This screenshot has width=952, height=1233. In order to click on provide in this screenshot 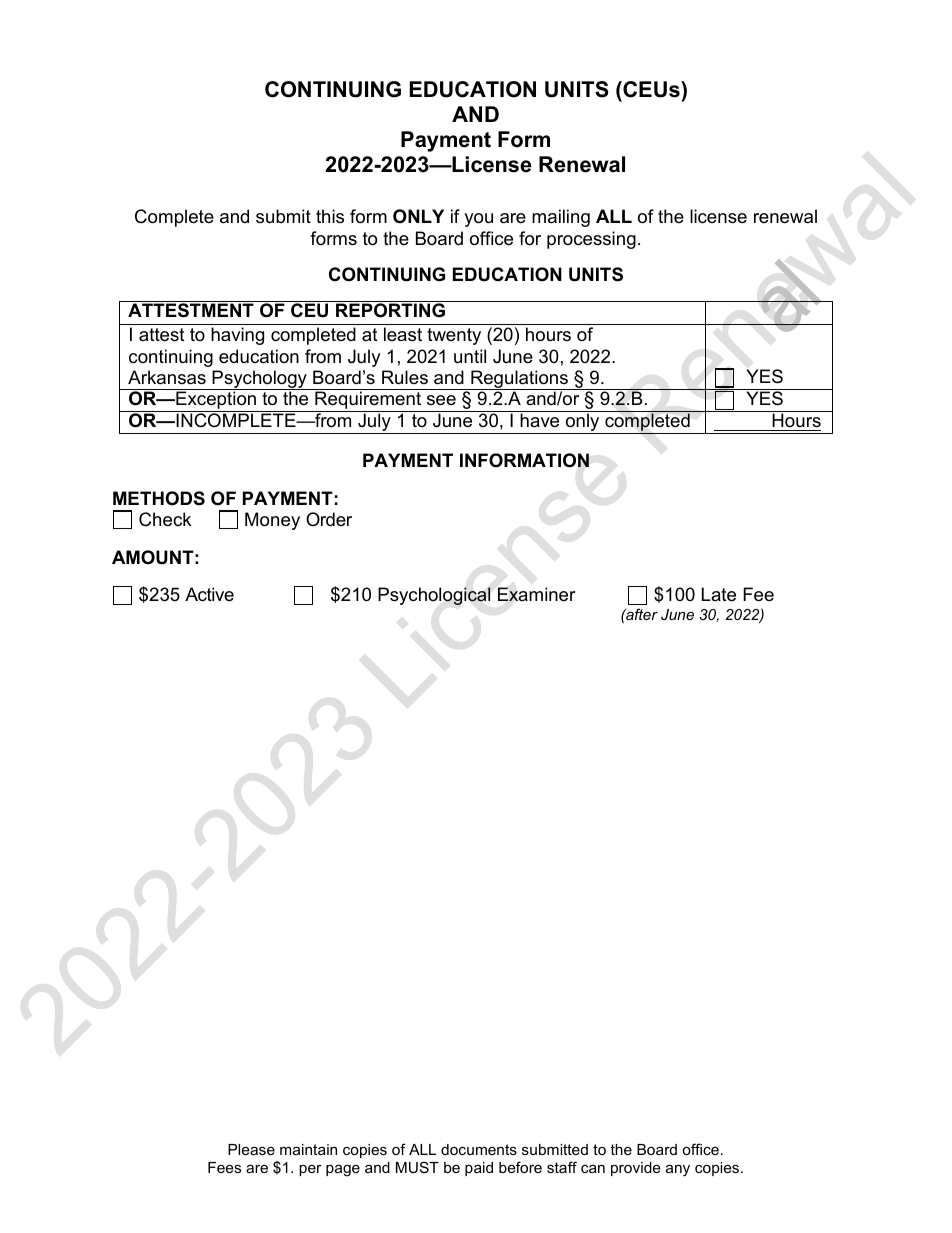, I will do `click(635, 1169)`.
